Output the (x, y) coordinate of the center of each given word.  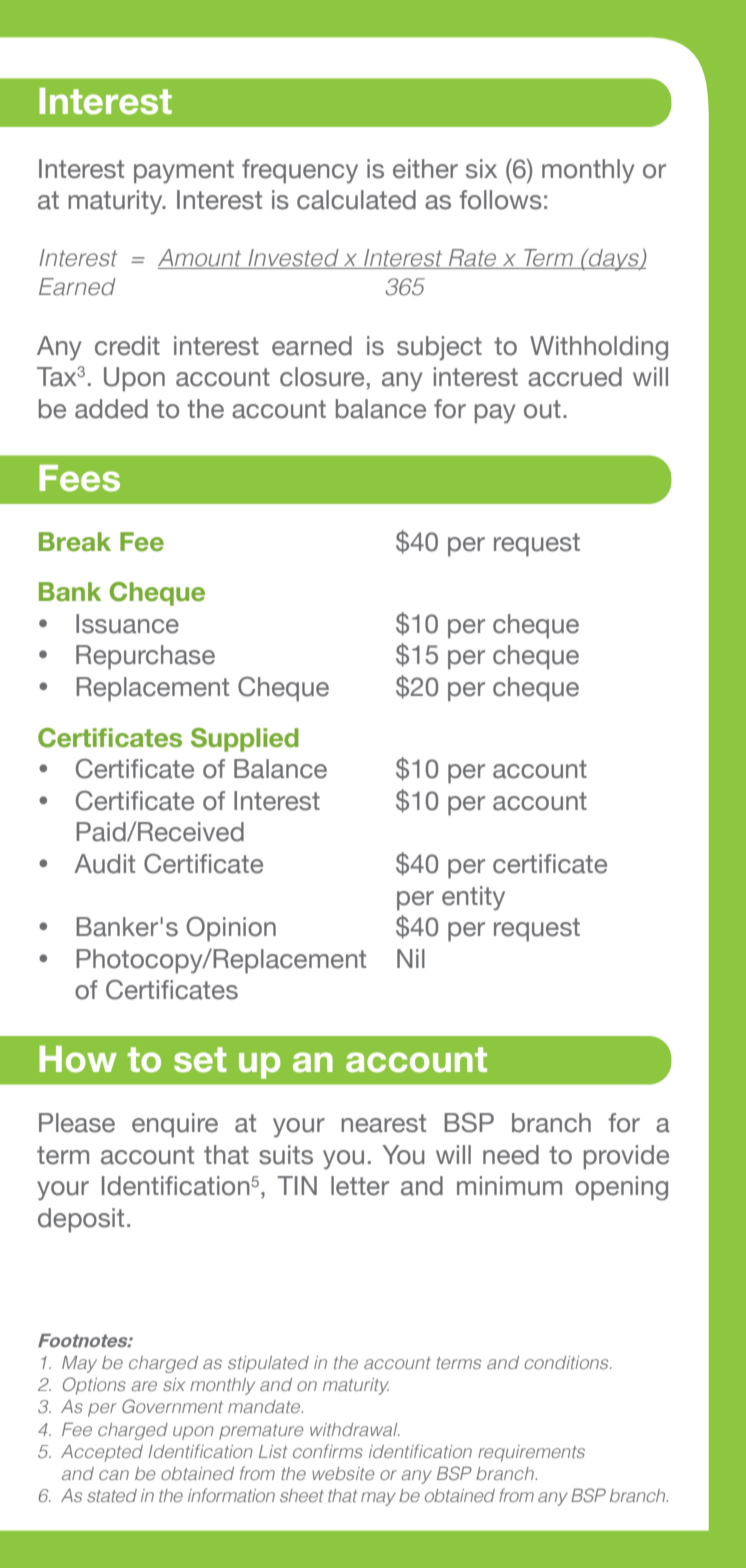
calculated (356, 200)
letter (360, 1186)
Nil (411, 958)
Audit (104, 864)
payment (184, 172)
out (542, 409)
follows (500, 200)
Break (75, 542)
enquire (175, 1125)
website (343, 1473)
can (114, 1475)
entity (473, 898)
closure (322, 377)
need (511, 1155)
